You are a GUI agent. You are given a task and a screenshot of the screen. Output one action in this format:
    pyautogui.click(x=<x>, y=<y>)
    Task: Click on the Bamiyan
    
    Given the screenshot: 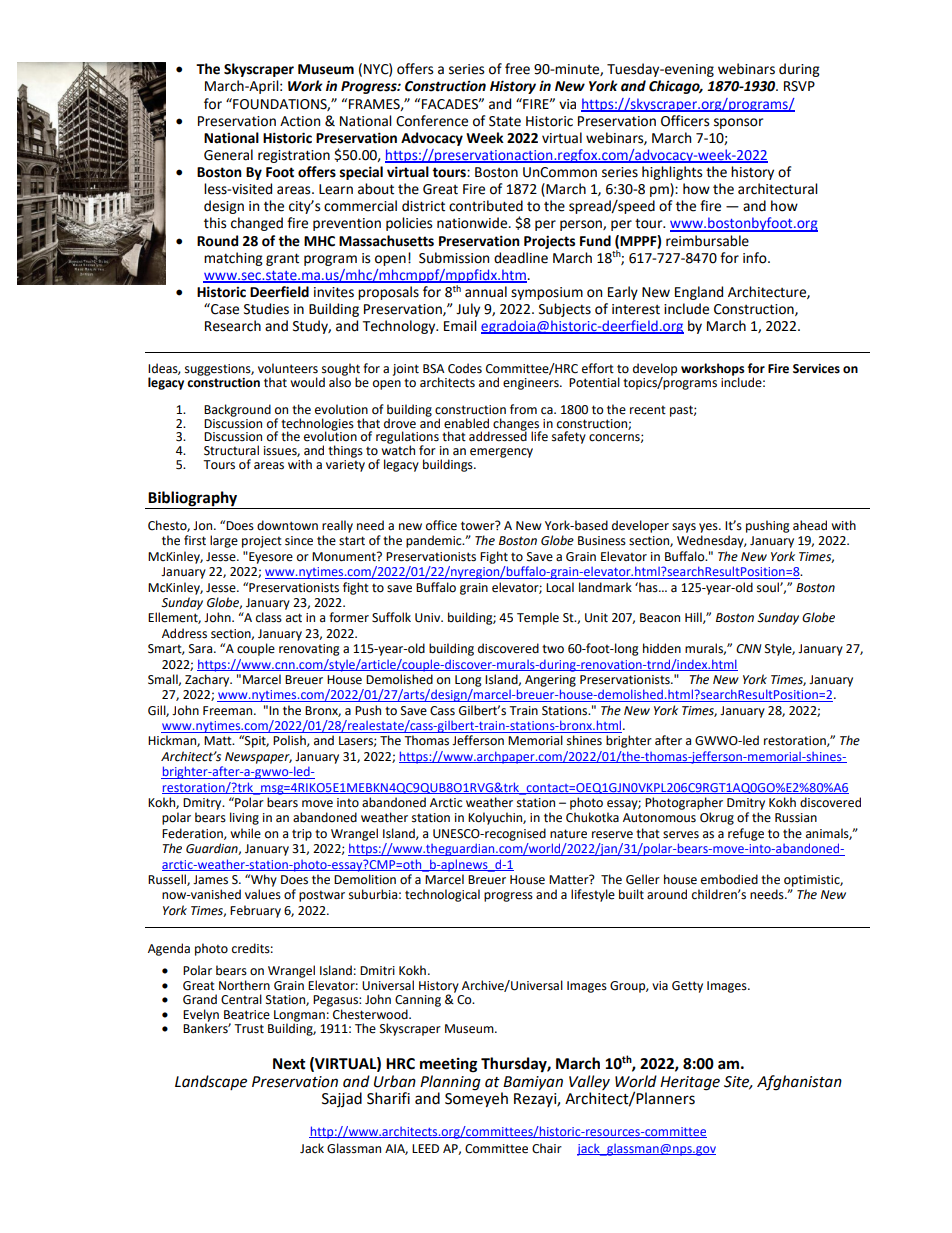 What is the action you would take?
    pyautogui.click(x=533, y=1083)
